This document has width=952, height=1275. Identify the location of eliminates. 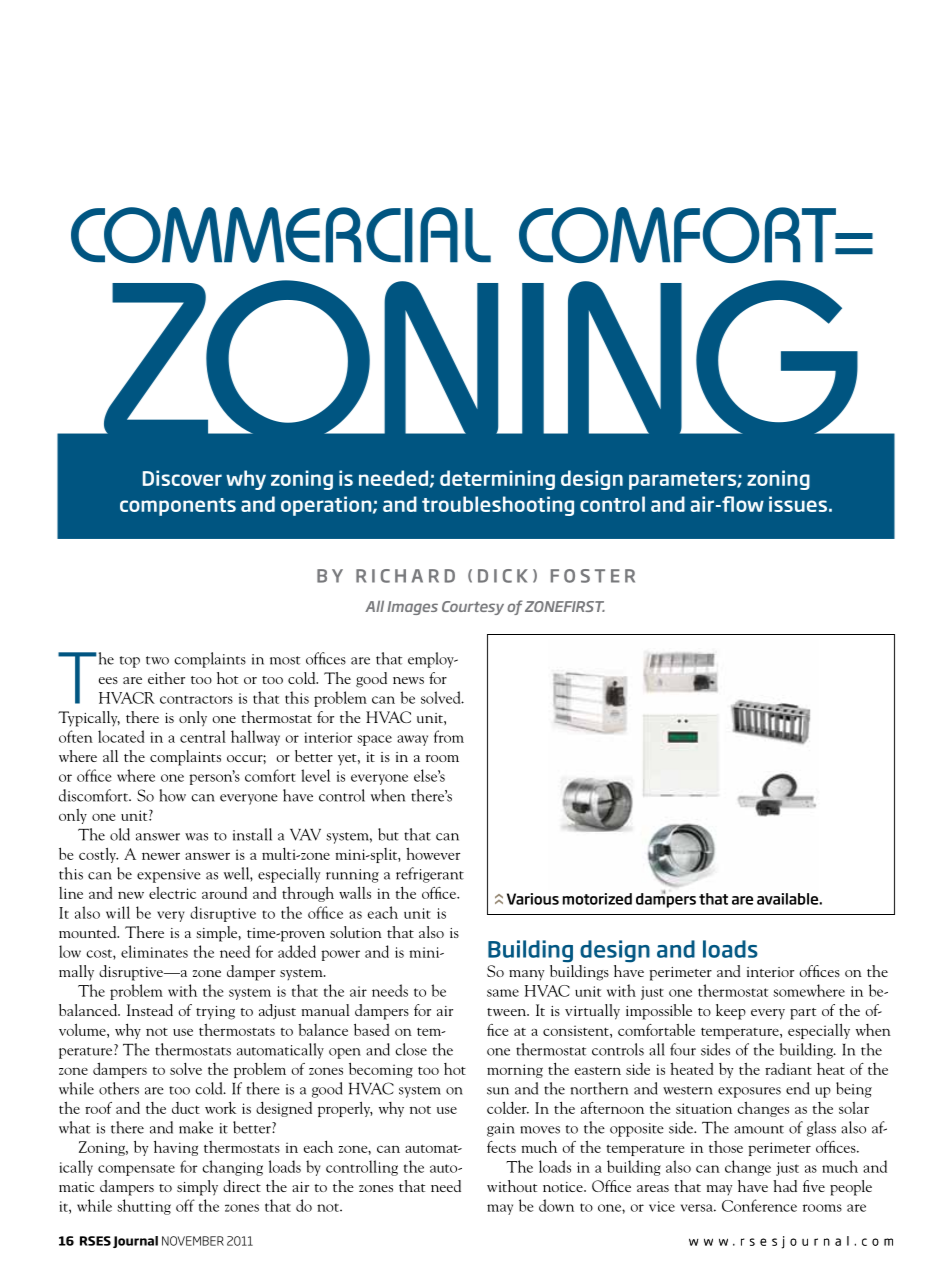
(154, 951).
